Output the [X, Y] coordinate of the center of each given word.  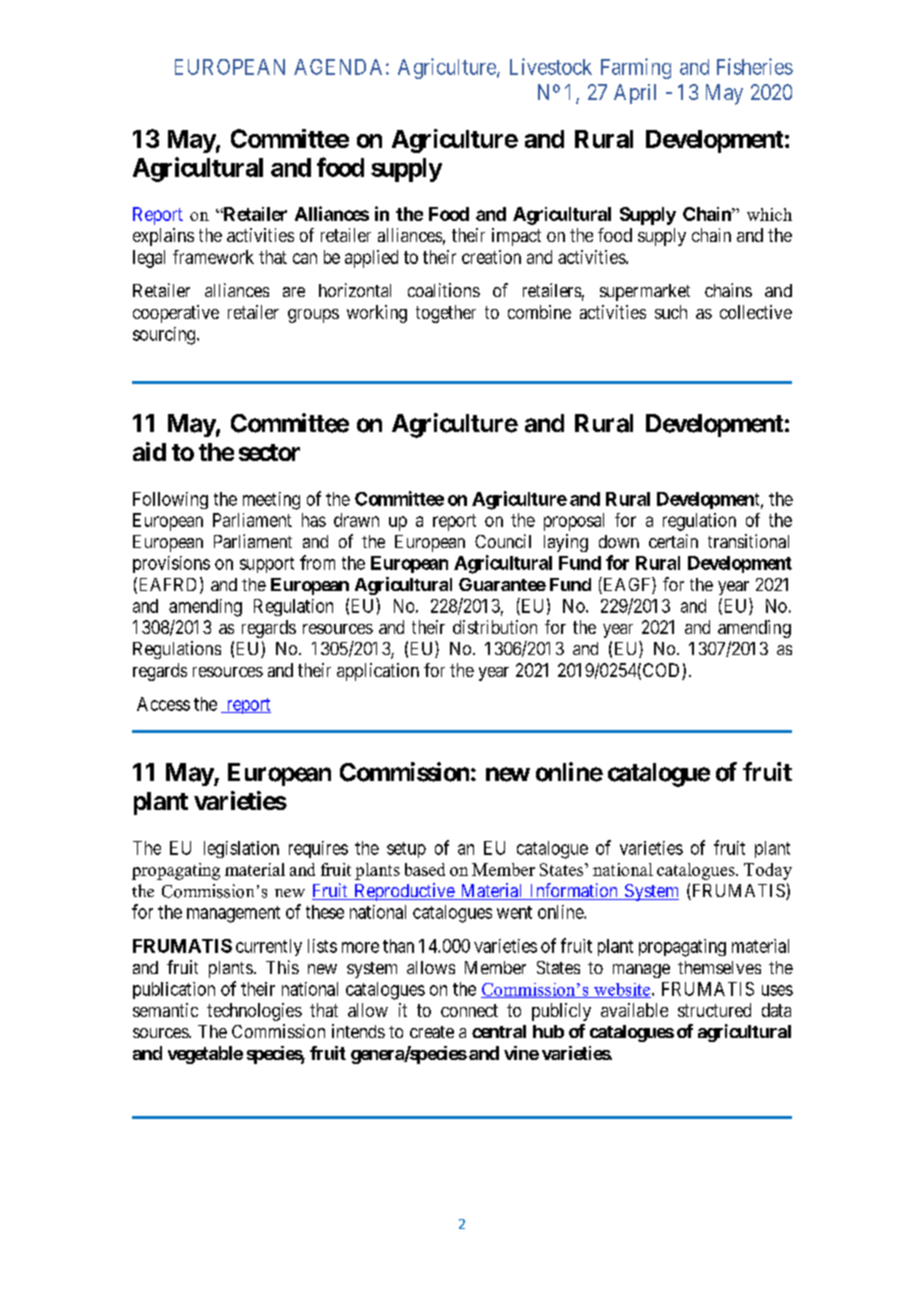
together [446, 314]
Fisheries [755, 66]
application [378, 672]
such [671, 312]
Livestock [551, 66]
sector [269, 452]
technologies [254, 1012]
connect [469, 1010]
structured [714, 1010]
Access [163, 704]
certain [673, 541]
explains [163, 237]
